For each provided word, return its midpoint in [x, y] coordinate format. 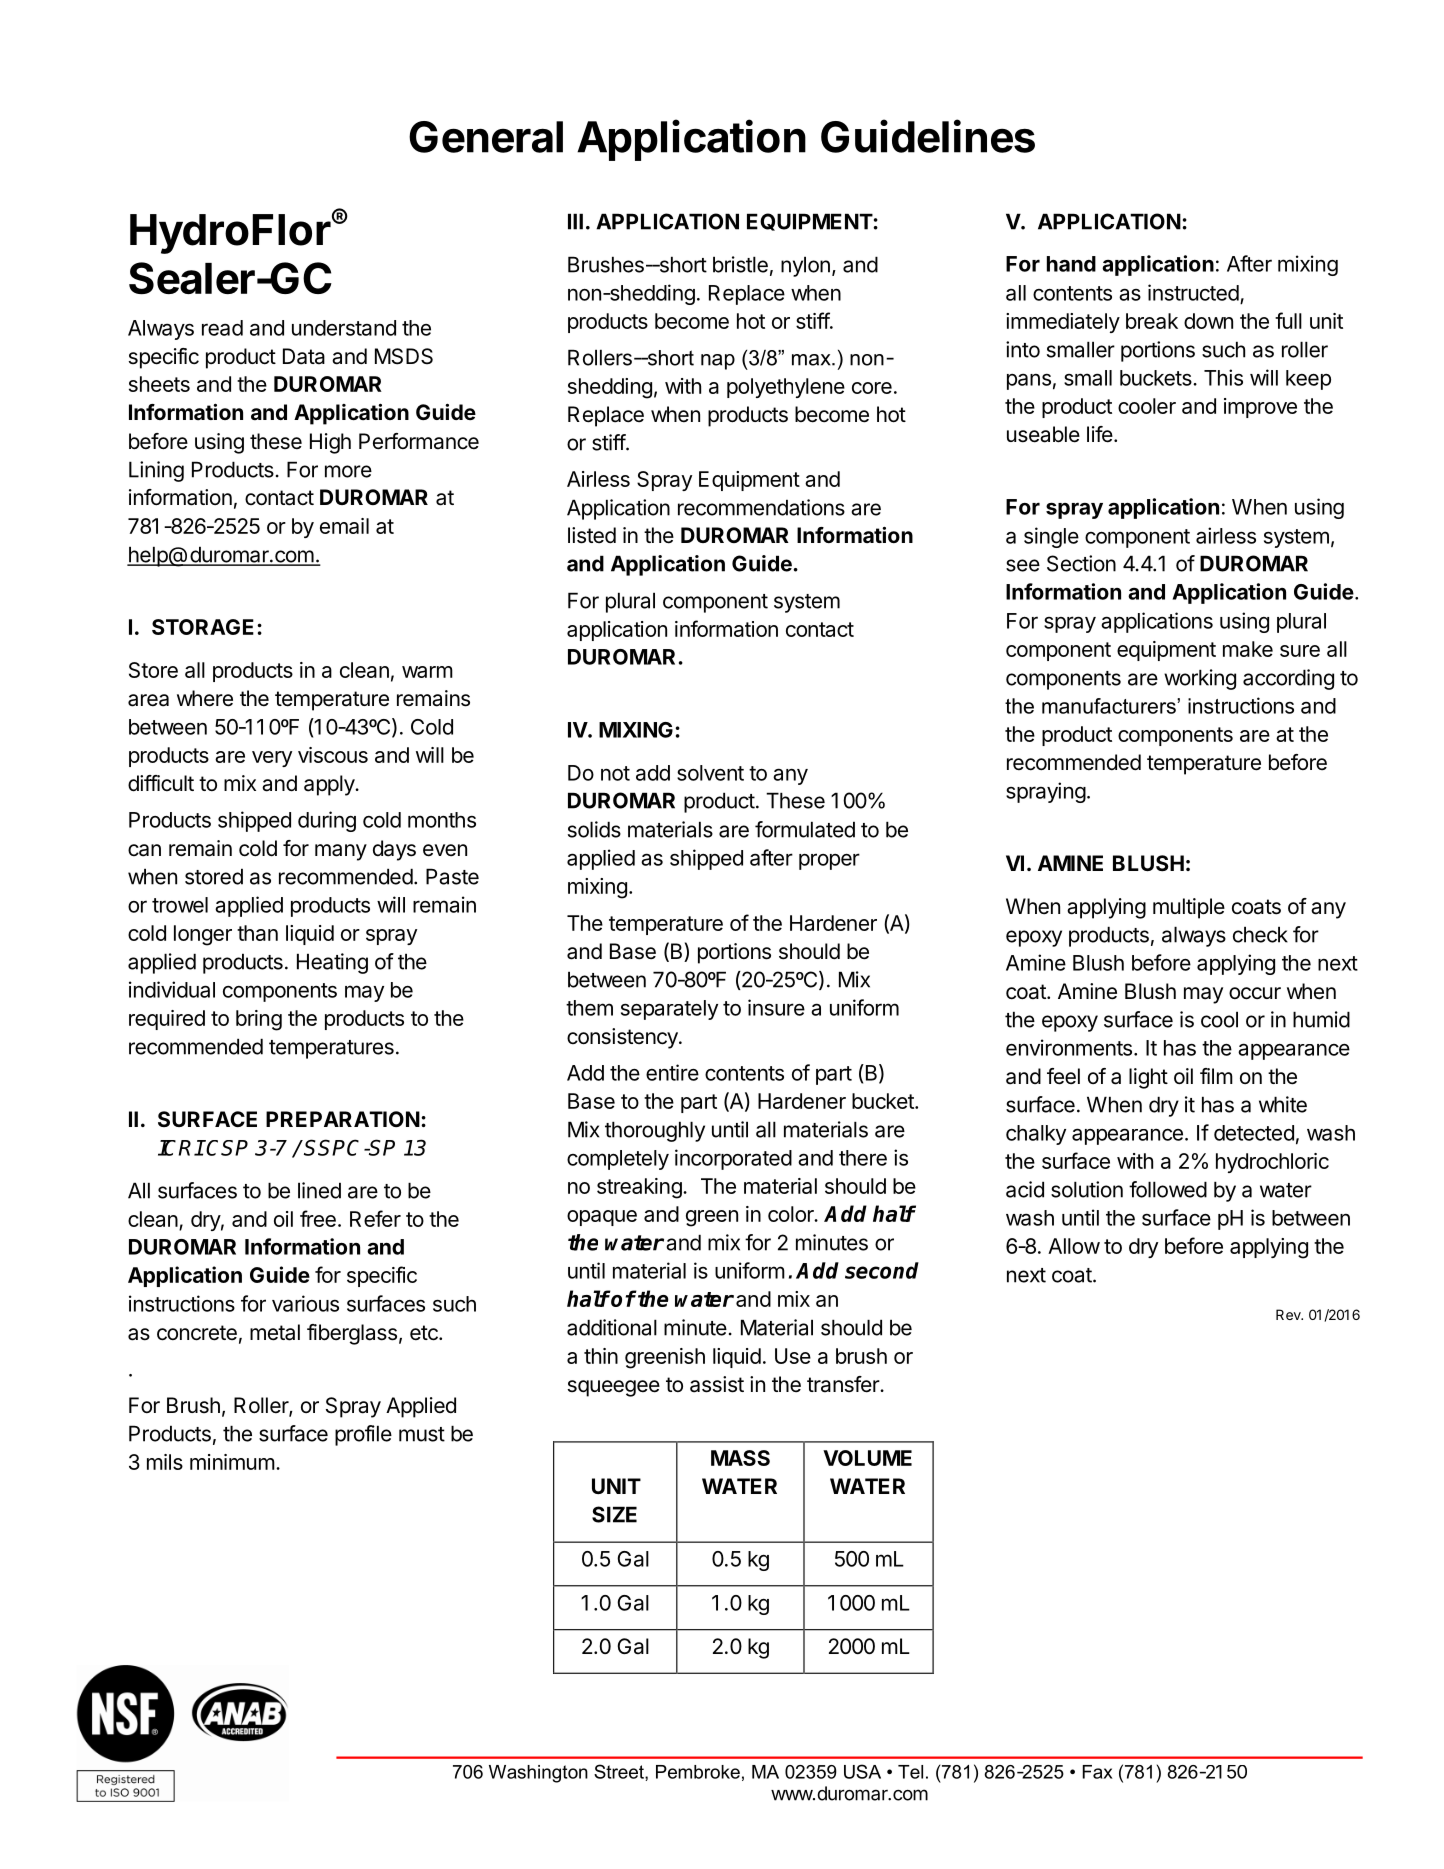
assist [717, 1384]
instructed [1193, 292]
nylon [805, 266]
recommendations [761, 507]
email [344, 526]
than [257, 933]
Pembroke [698, 1772]
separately [669, 1010]
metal [275, 1332]
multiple [1189, 908]
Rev [1289, 1314]
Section [1081, 563]
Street [620, 1771]
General [486, 137]
